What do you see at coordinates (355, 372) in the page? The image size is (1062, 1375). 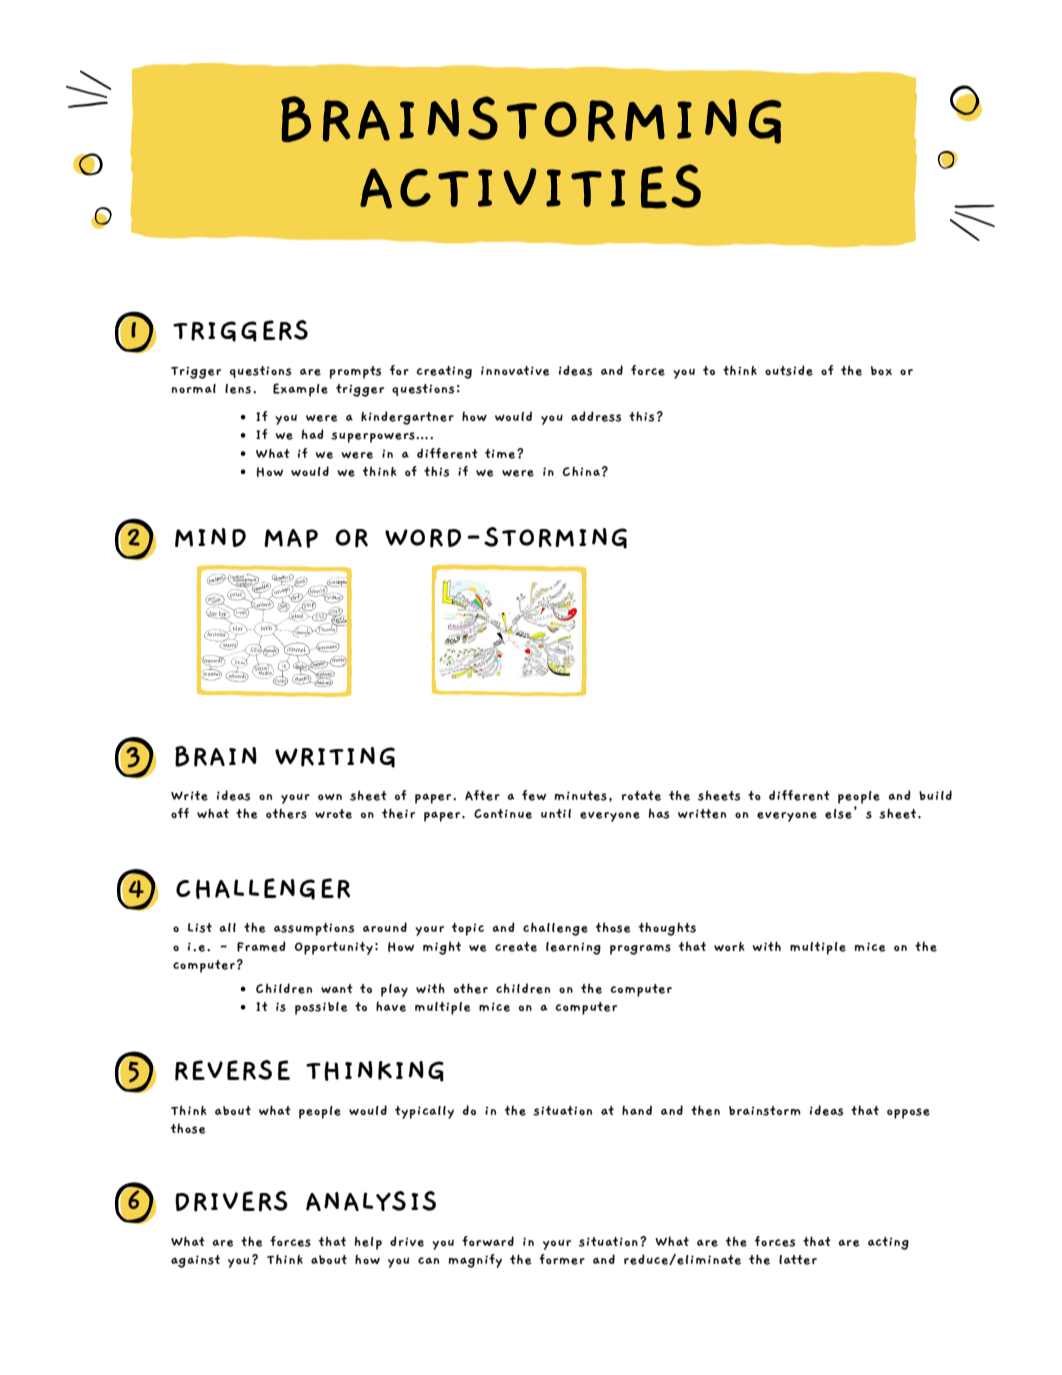 I see `prompts` at bounding box center [355, 372].
